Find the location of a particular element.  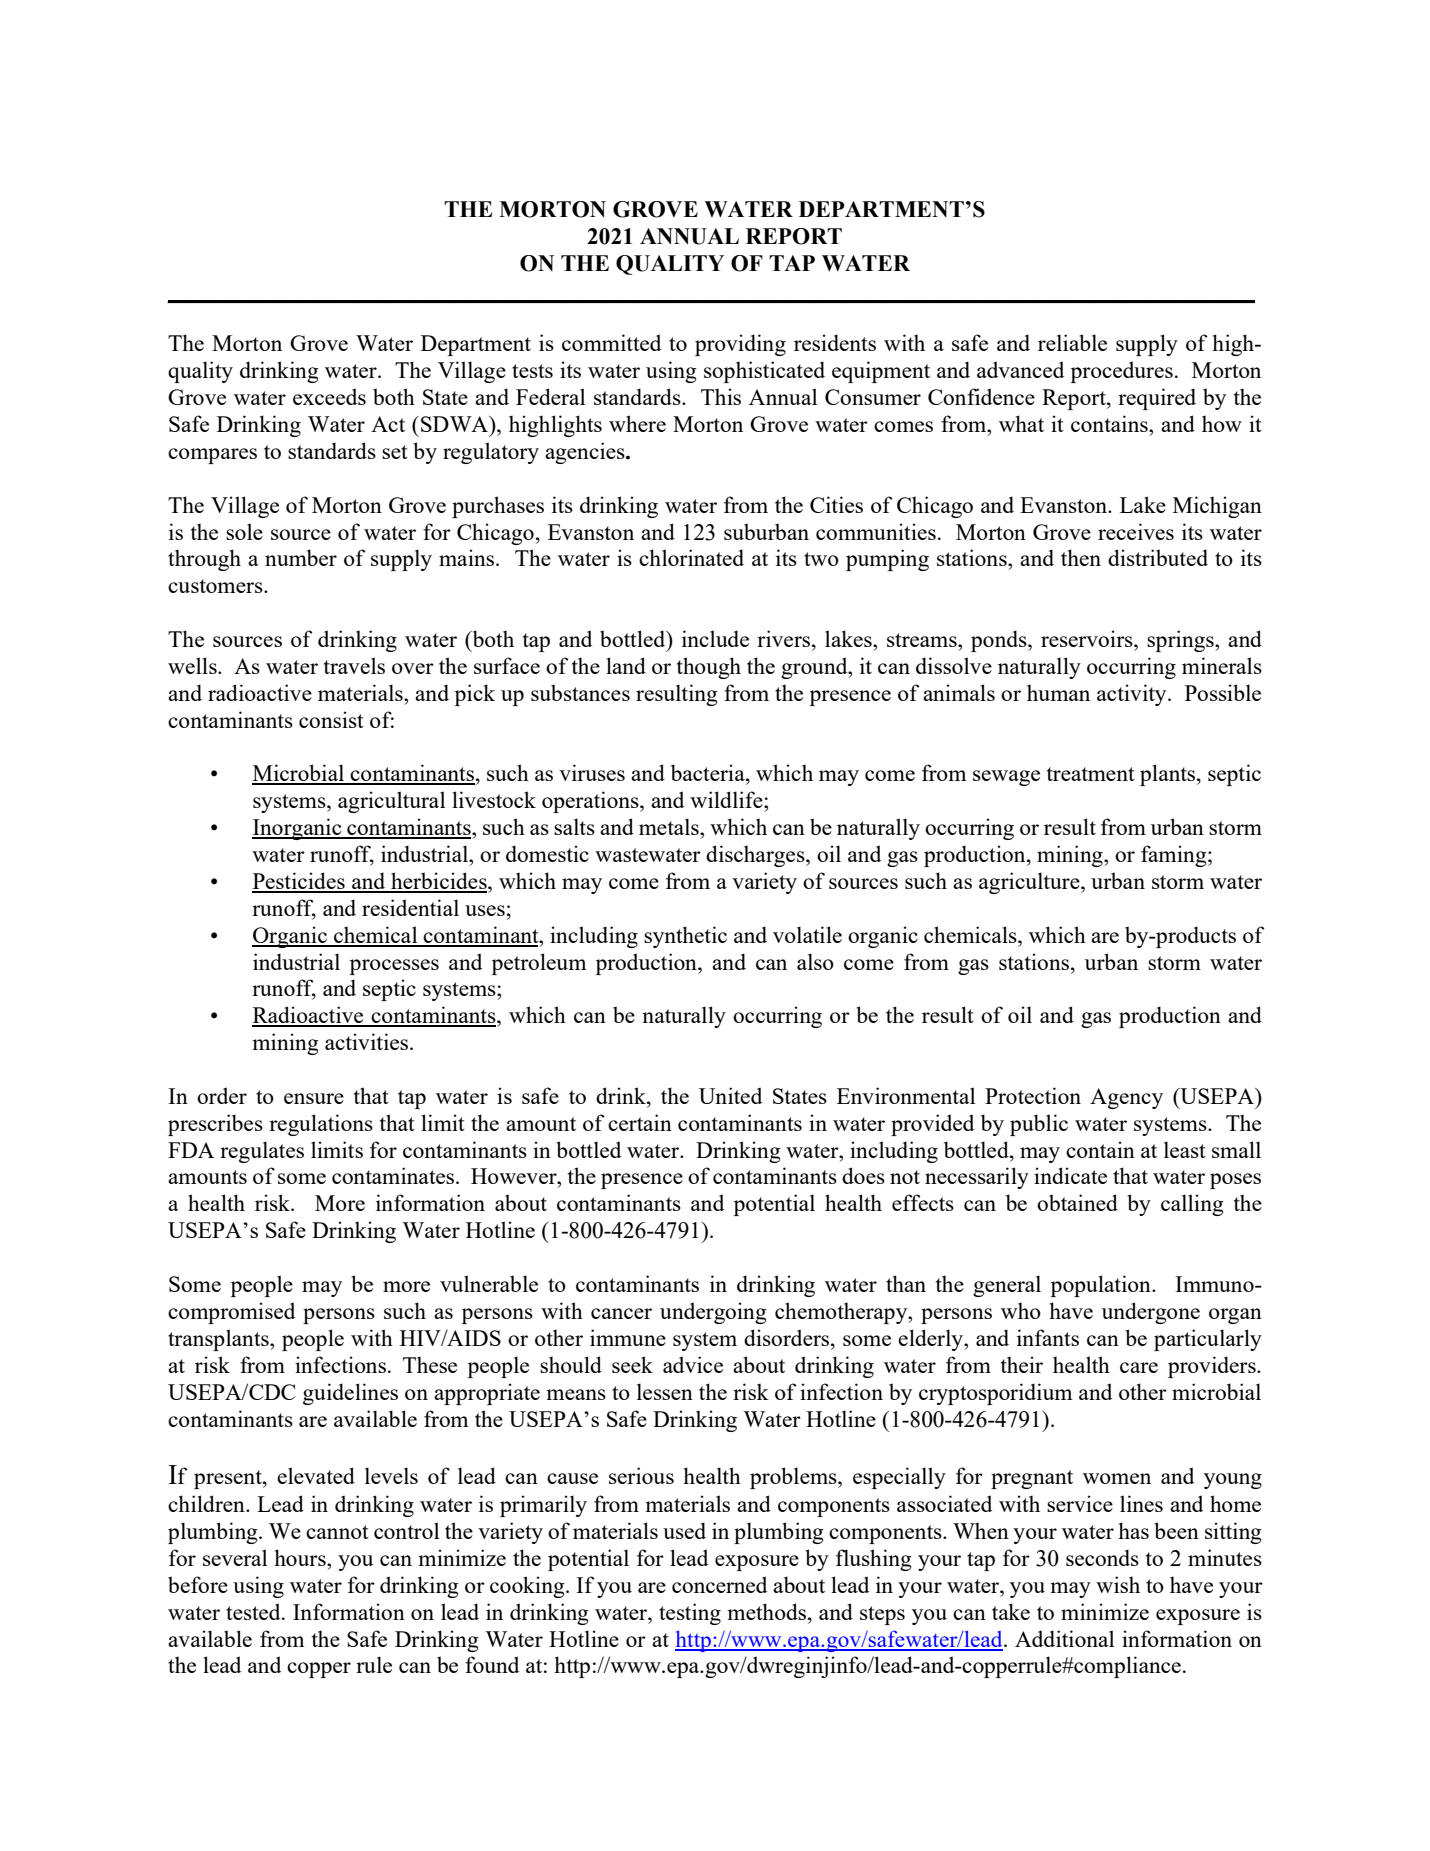

tested is located at coordinates (254, 1611).
